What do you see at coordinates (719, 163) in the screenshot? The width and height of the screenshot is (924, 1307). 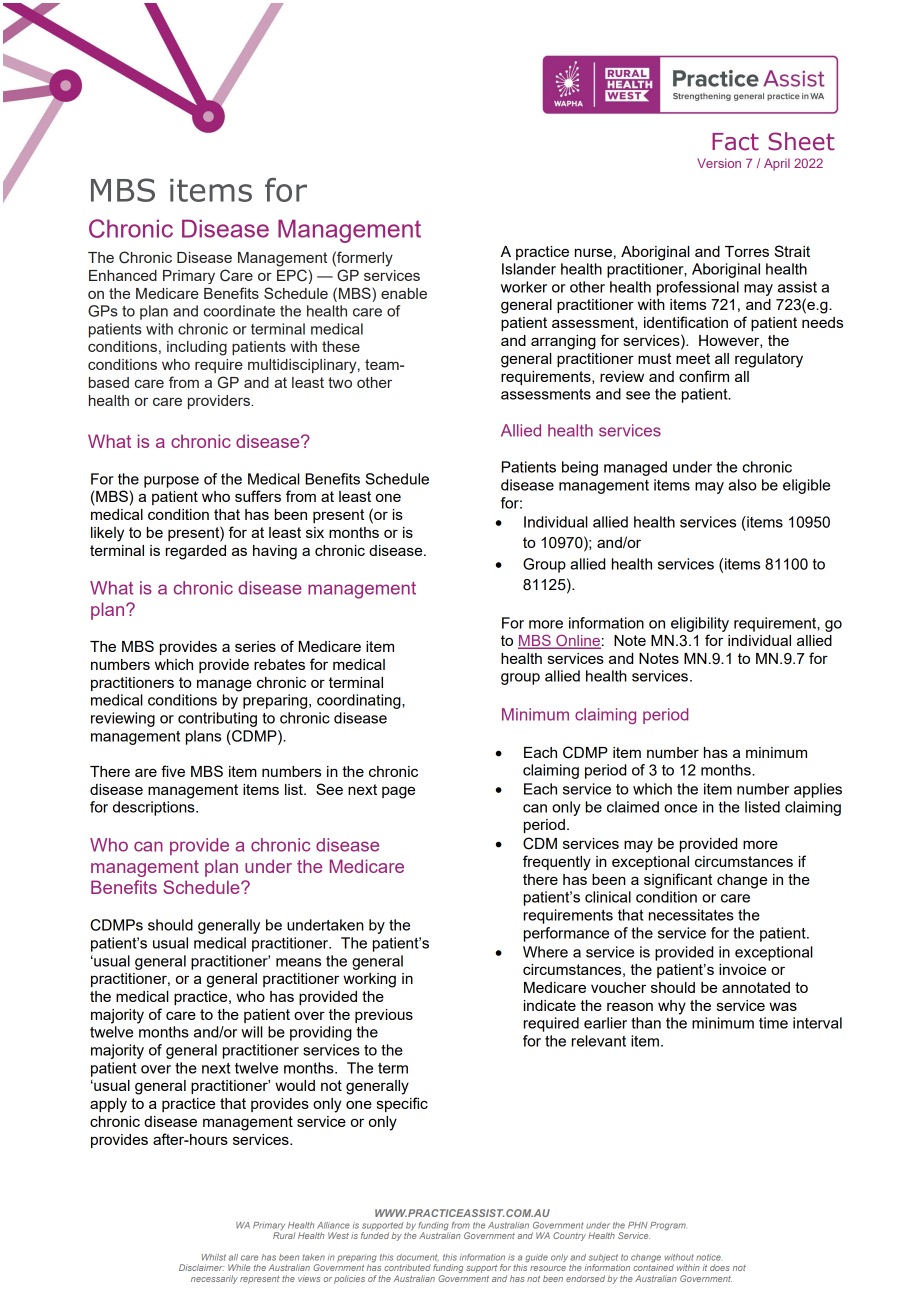 I see `Version` at bounding box center [719, 163].
